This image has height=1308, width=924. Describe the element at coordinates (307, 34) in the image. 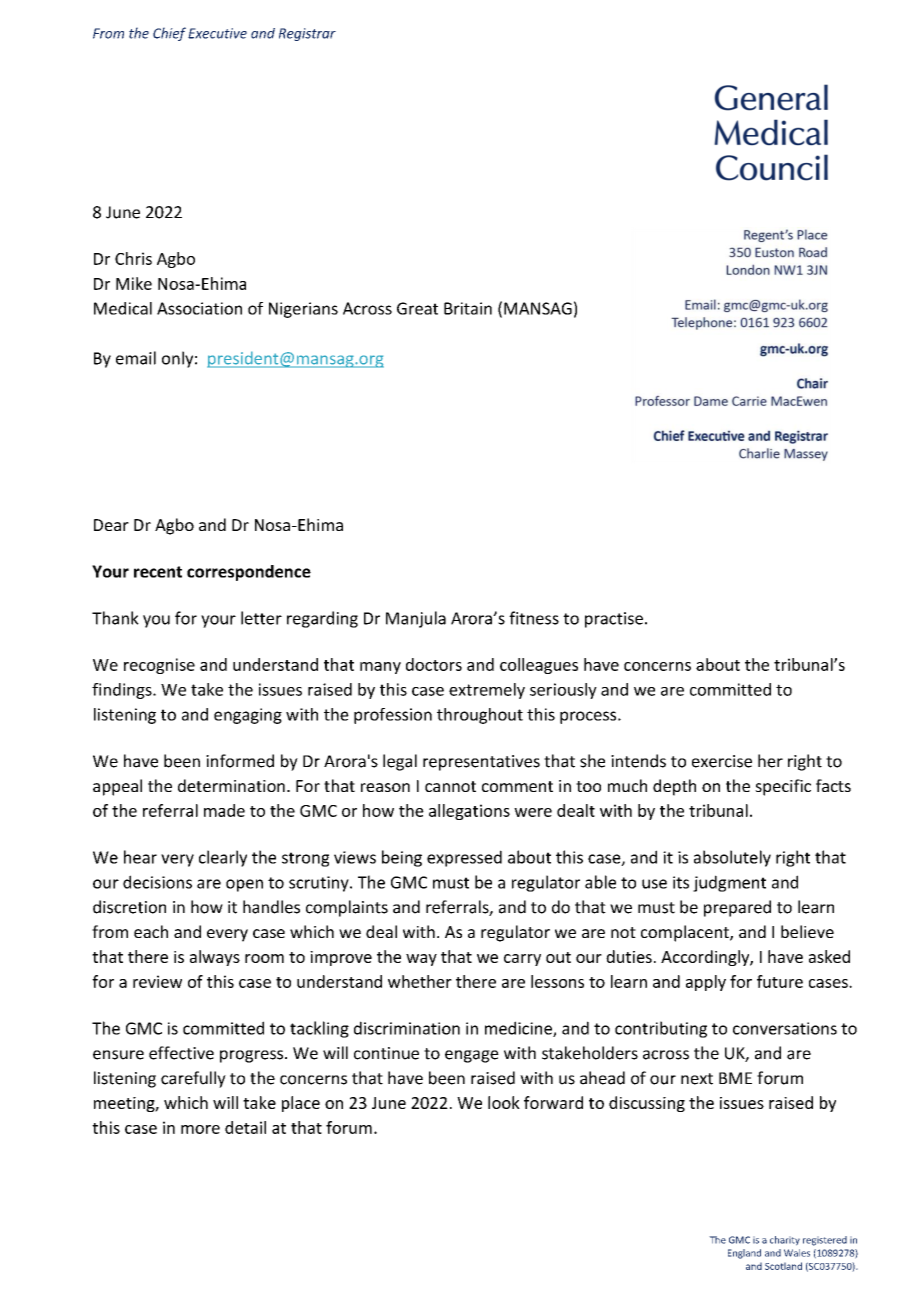

I see `Registrar` at that location.
